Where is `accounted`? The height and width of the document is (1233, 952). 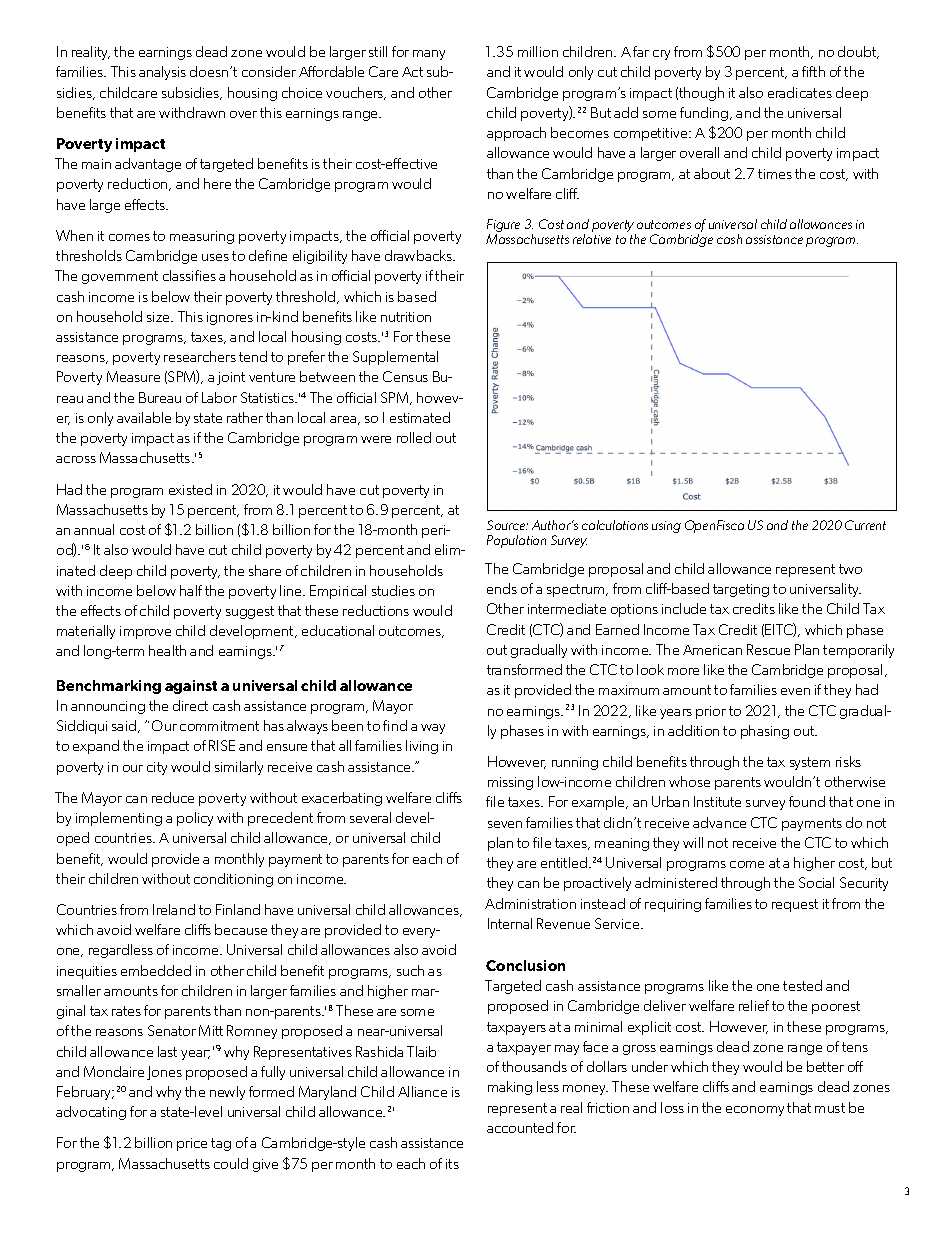
accounted is located at coordinates (520, 1127).
